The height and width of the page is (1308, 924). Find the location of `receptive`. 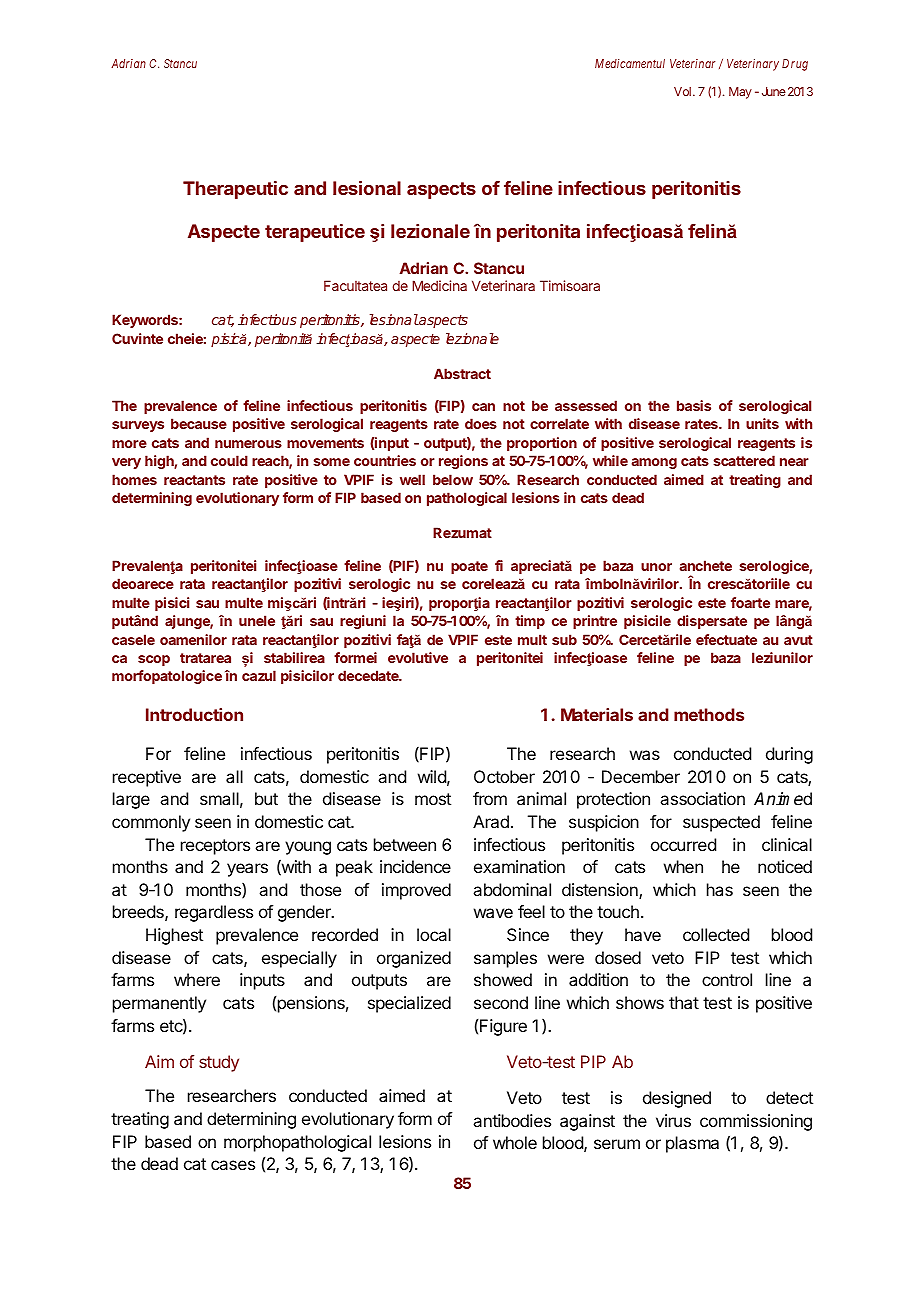

receptive is located at coordinates (147, 778).
